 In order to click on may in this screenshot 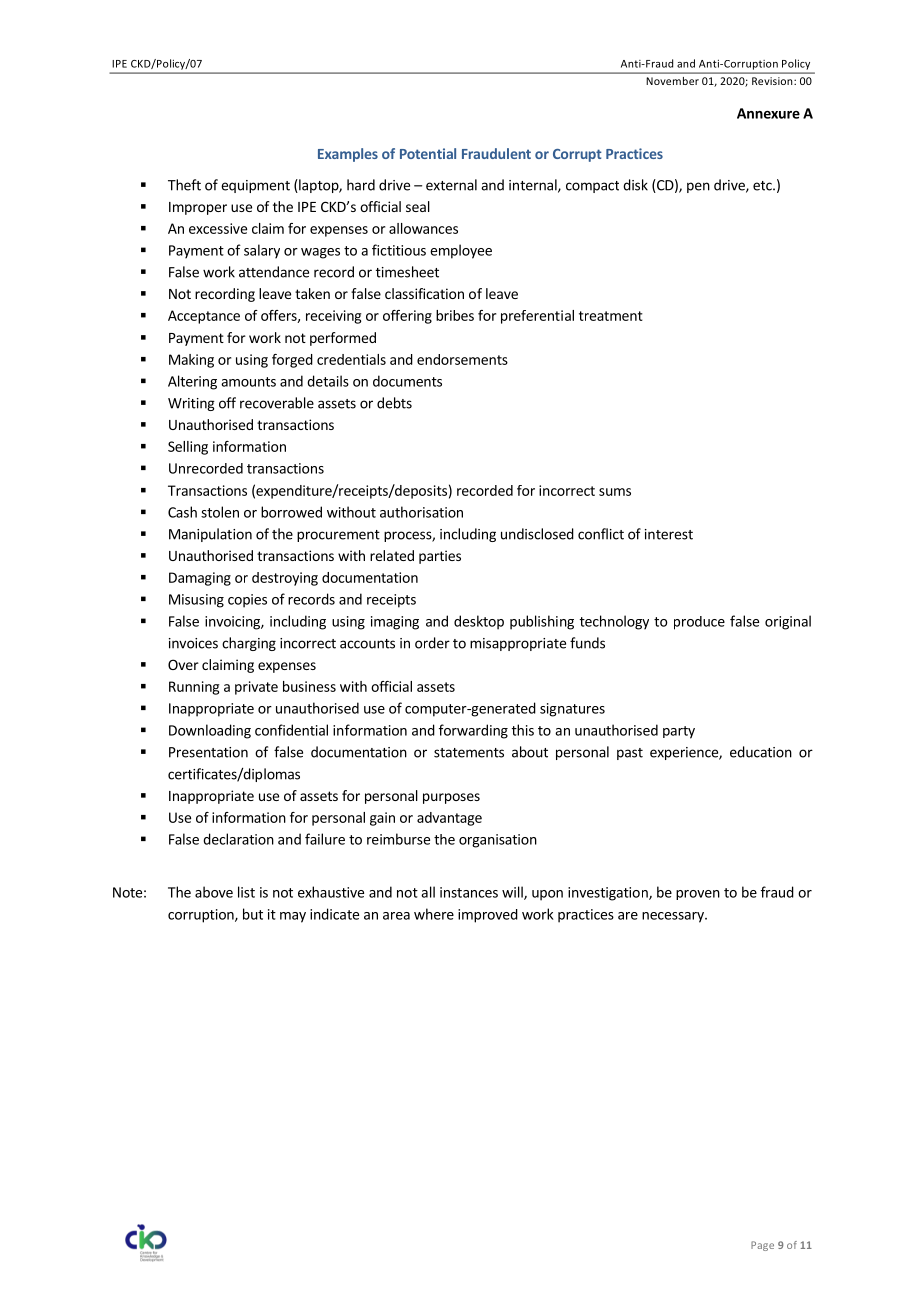, I will do `click(293, 917)`.
